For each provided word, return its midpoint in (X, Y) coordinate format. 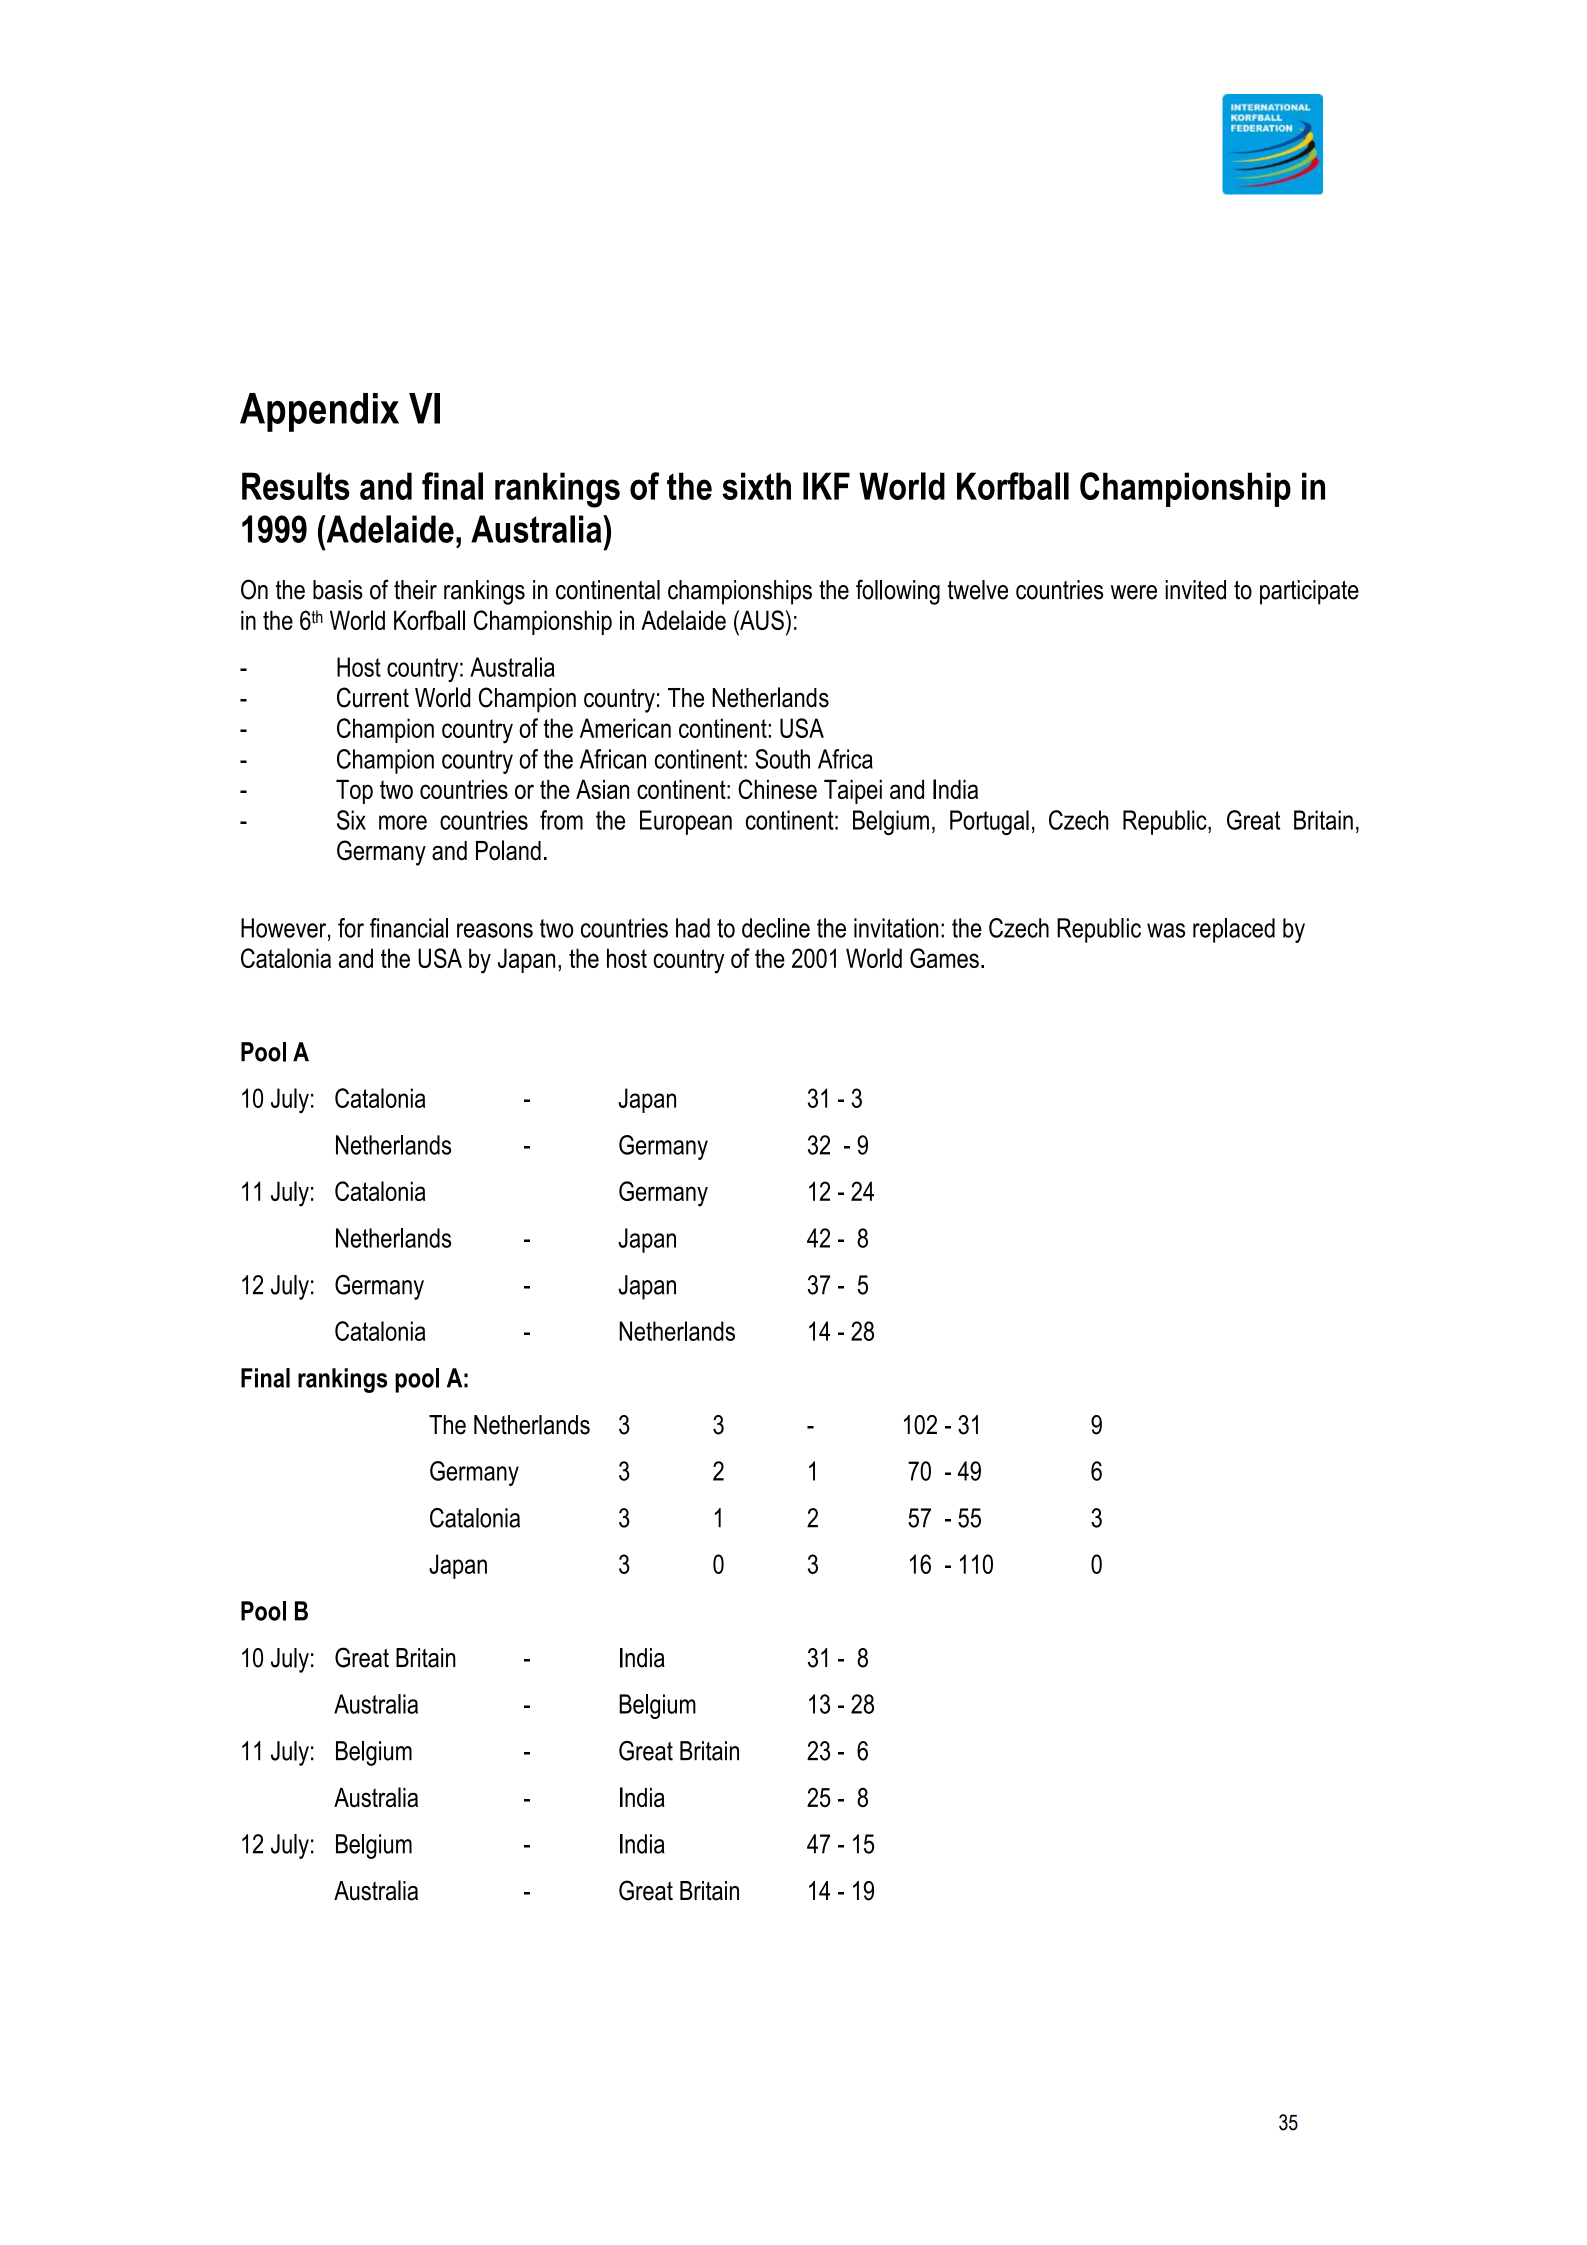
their (415, 590)
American (625, 728)
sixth (756, 486)
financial (409, 928)
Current (373, 697)
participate (1309, 592)
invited (1195, 590)
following (898, 592)
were (1134, 592)
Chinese (777, 789)
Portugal (989, 822)
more (403, 822)
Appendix (319, 412)
